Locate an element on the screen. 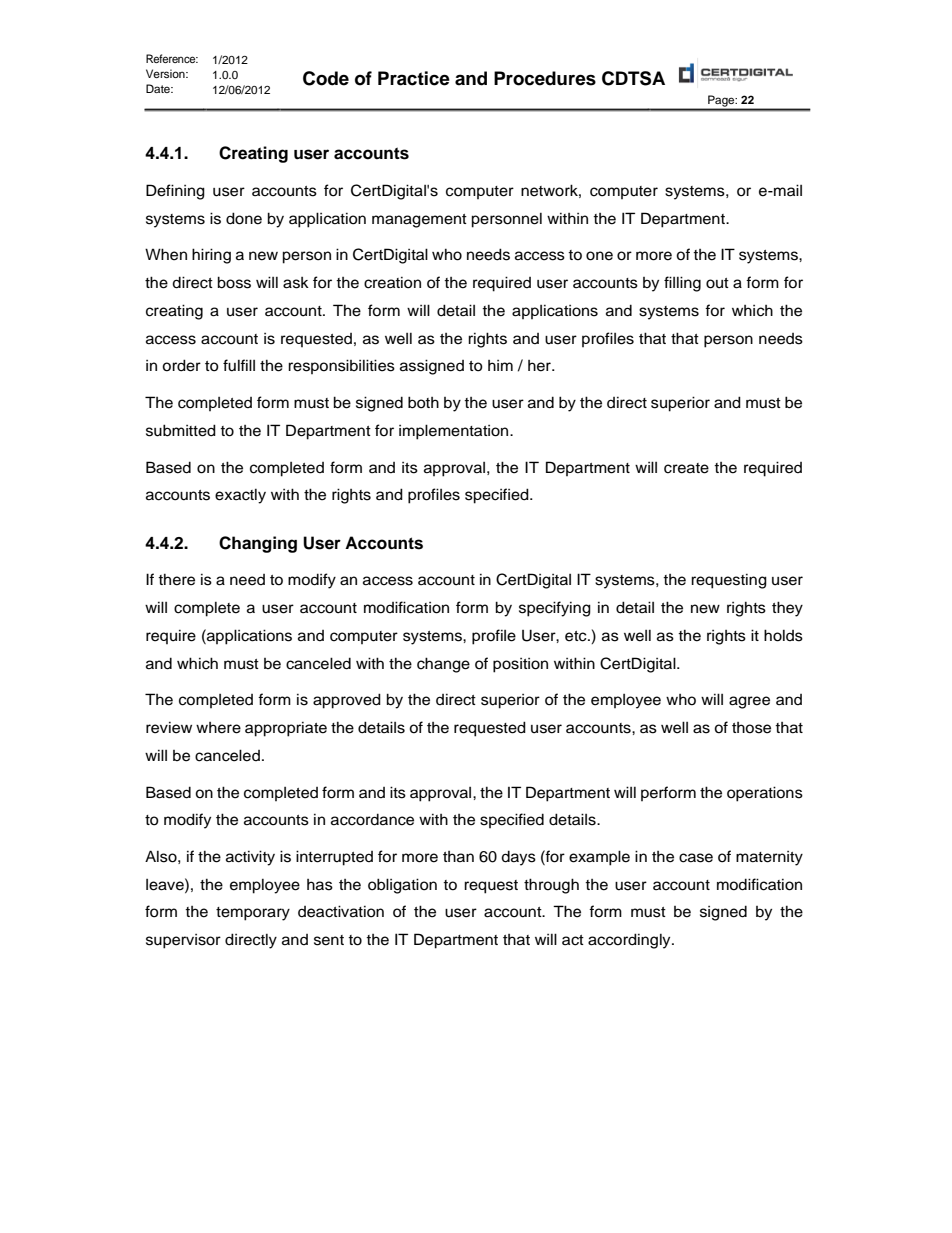  out is located at coordinates (717, 283).
